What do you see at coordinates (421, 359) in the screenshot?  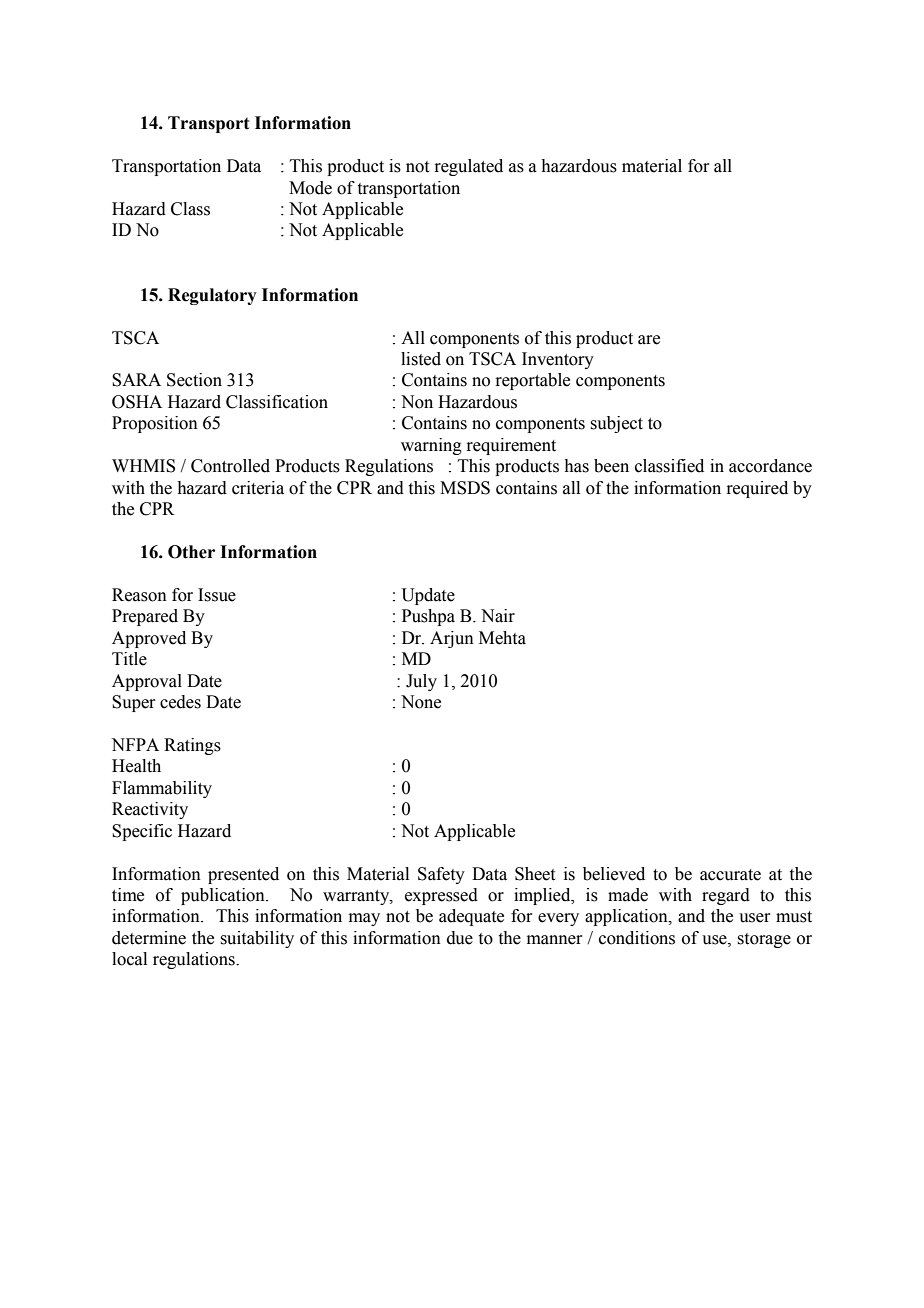 I see `listed` at bounding box center [421, 359].
